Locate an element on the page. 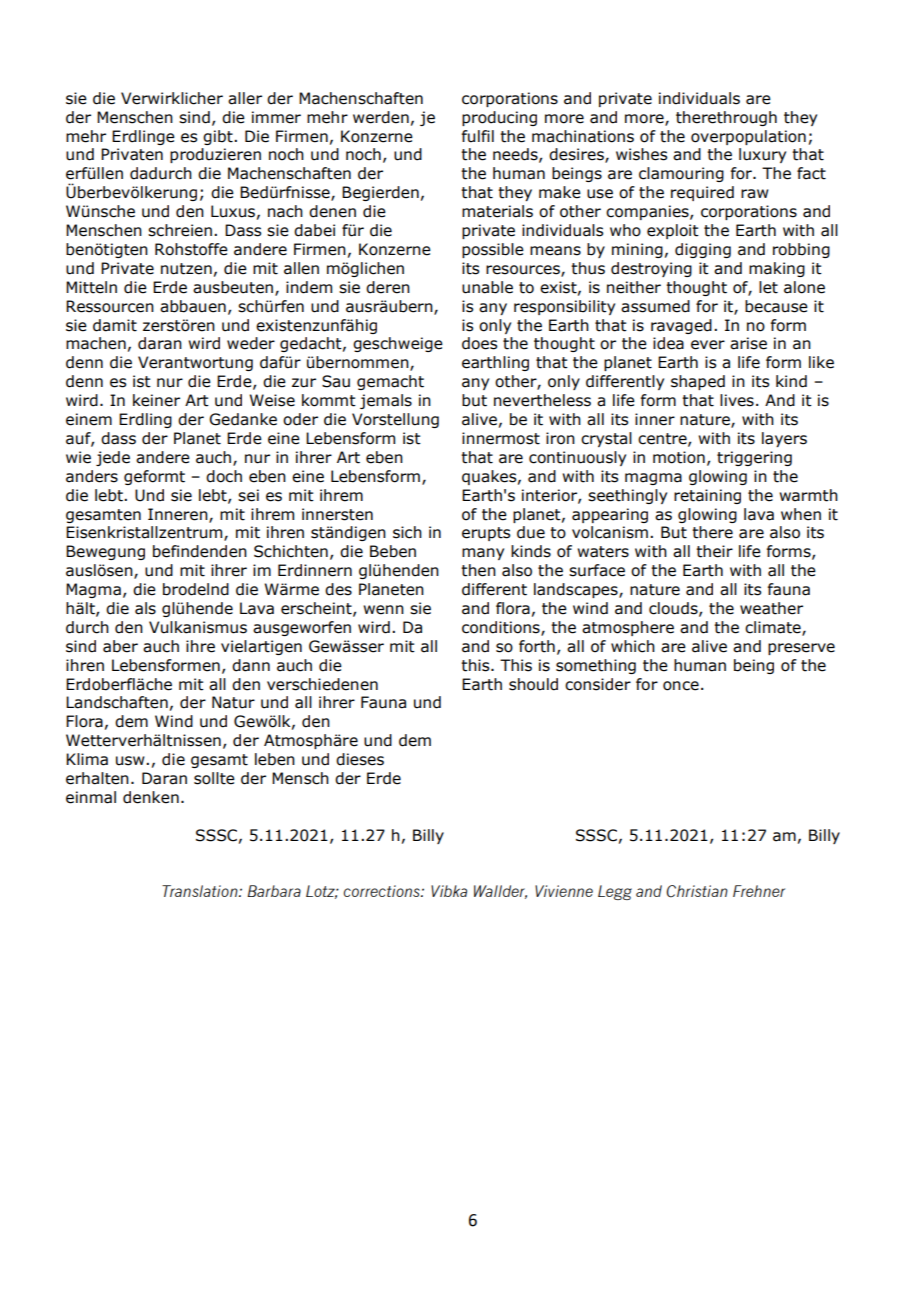 The width and height of the document is (924, 1309). Translation is located at coordinates (201, 891).
